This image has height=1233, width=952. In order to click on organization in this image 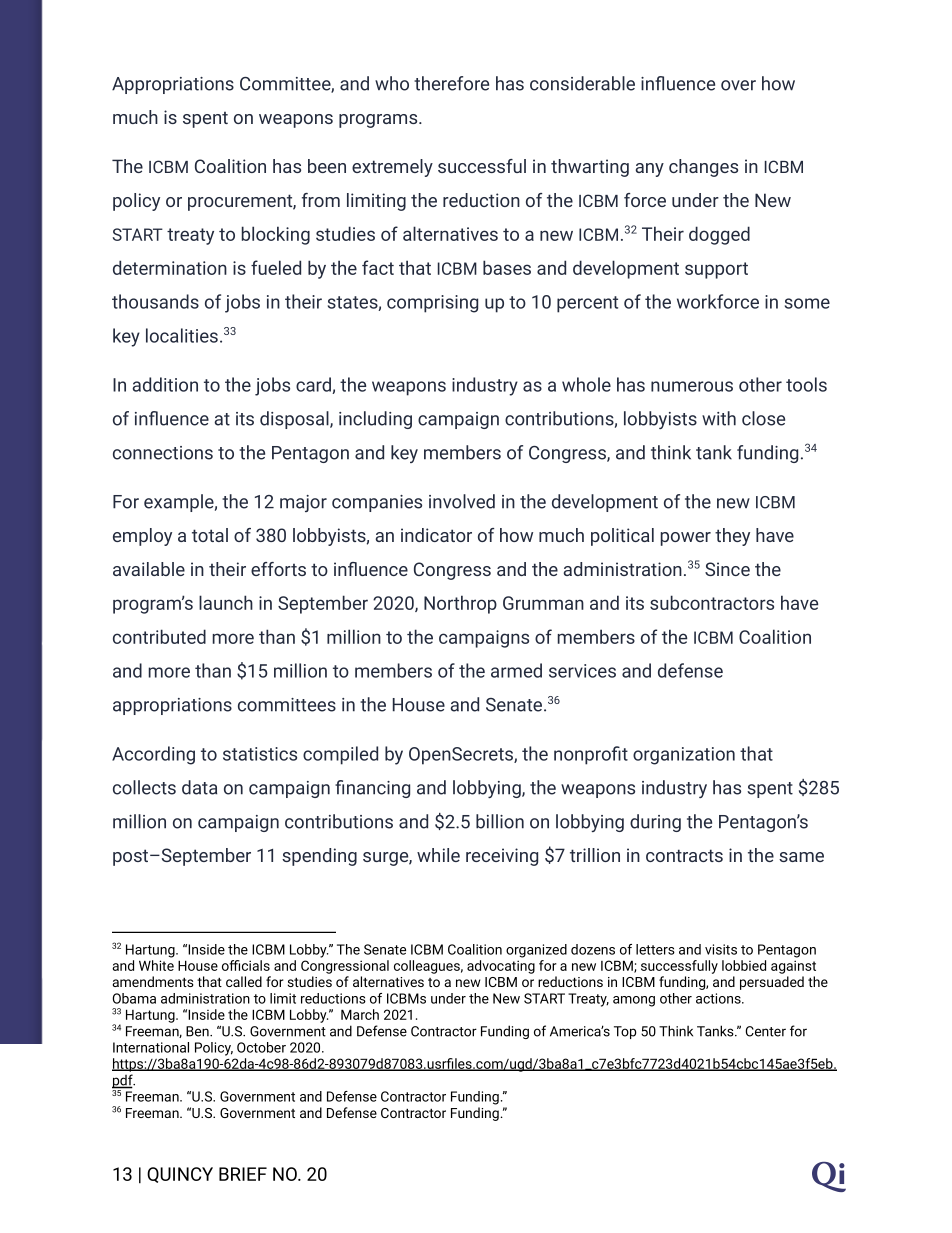, I will do `click(684, 756)`.
